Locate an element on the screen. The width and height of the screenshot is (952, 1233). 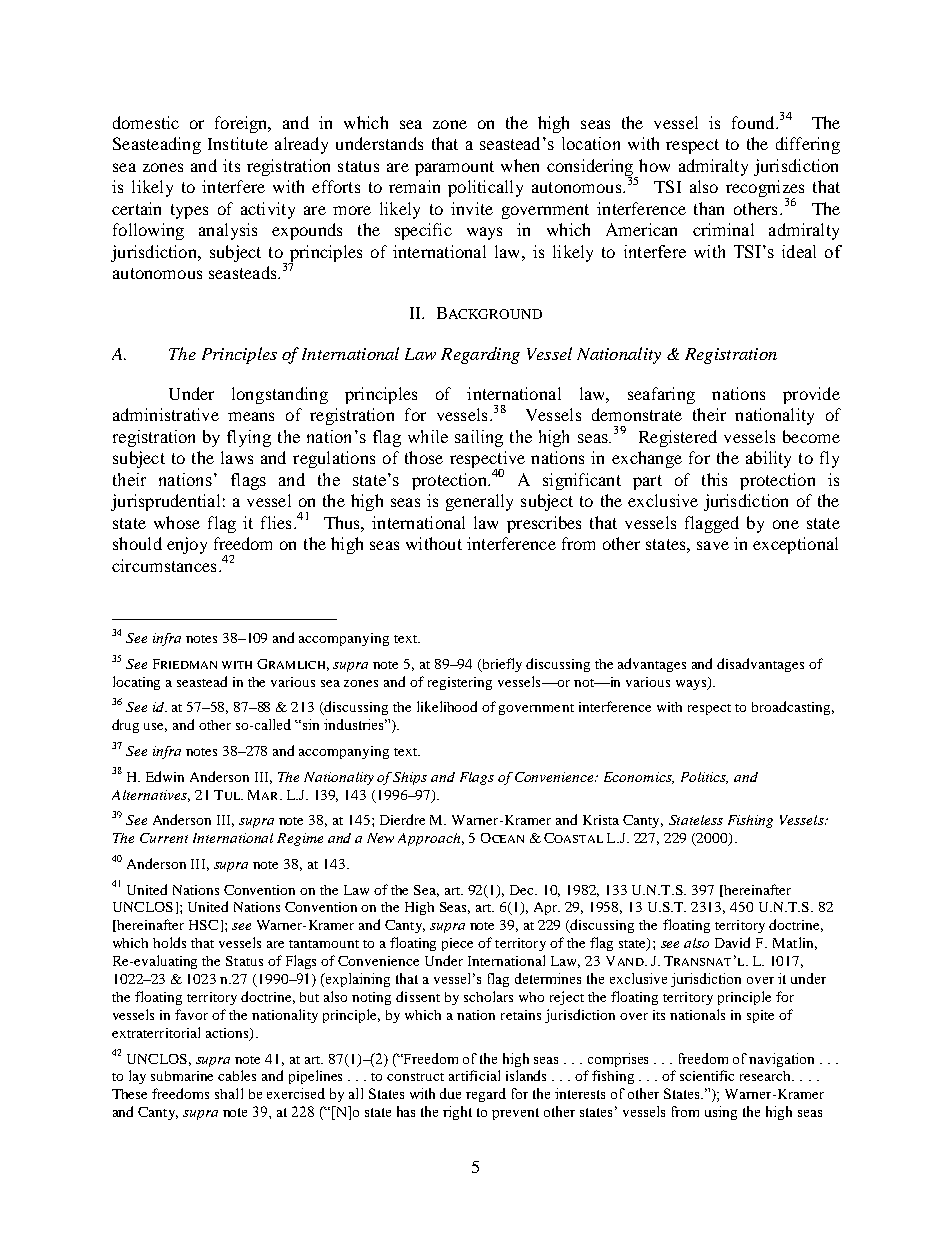
Dec is located at coordinates (523, 890).
